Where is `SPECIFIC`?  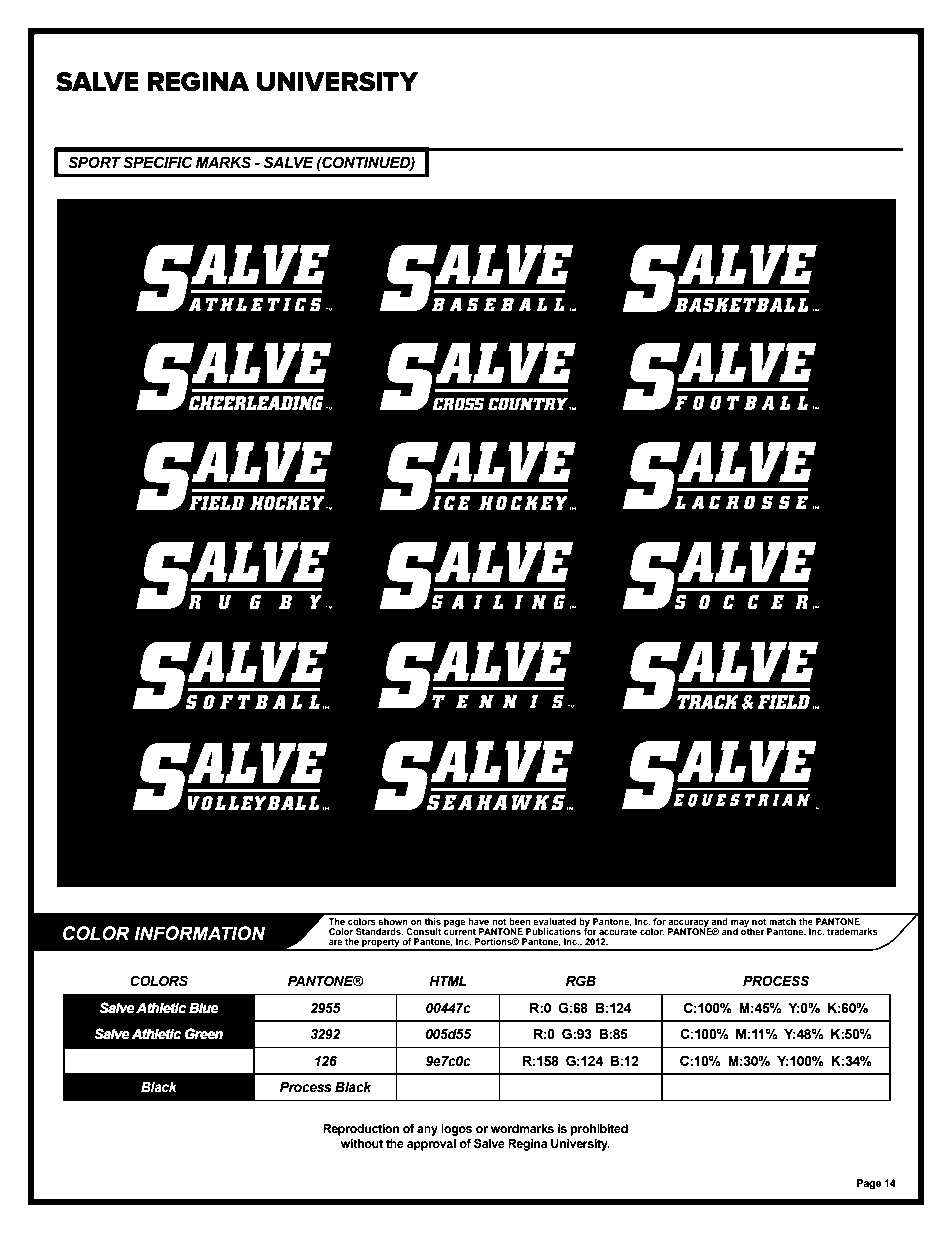
SPECIFIC is located at coordinates (158, 162).
